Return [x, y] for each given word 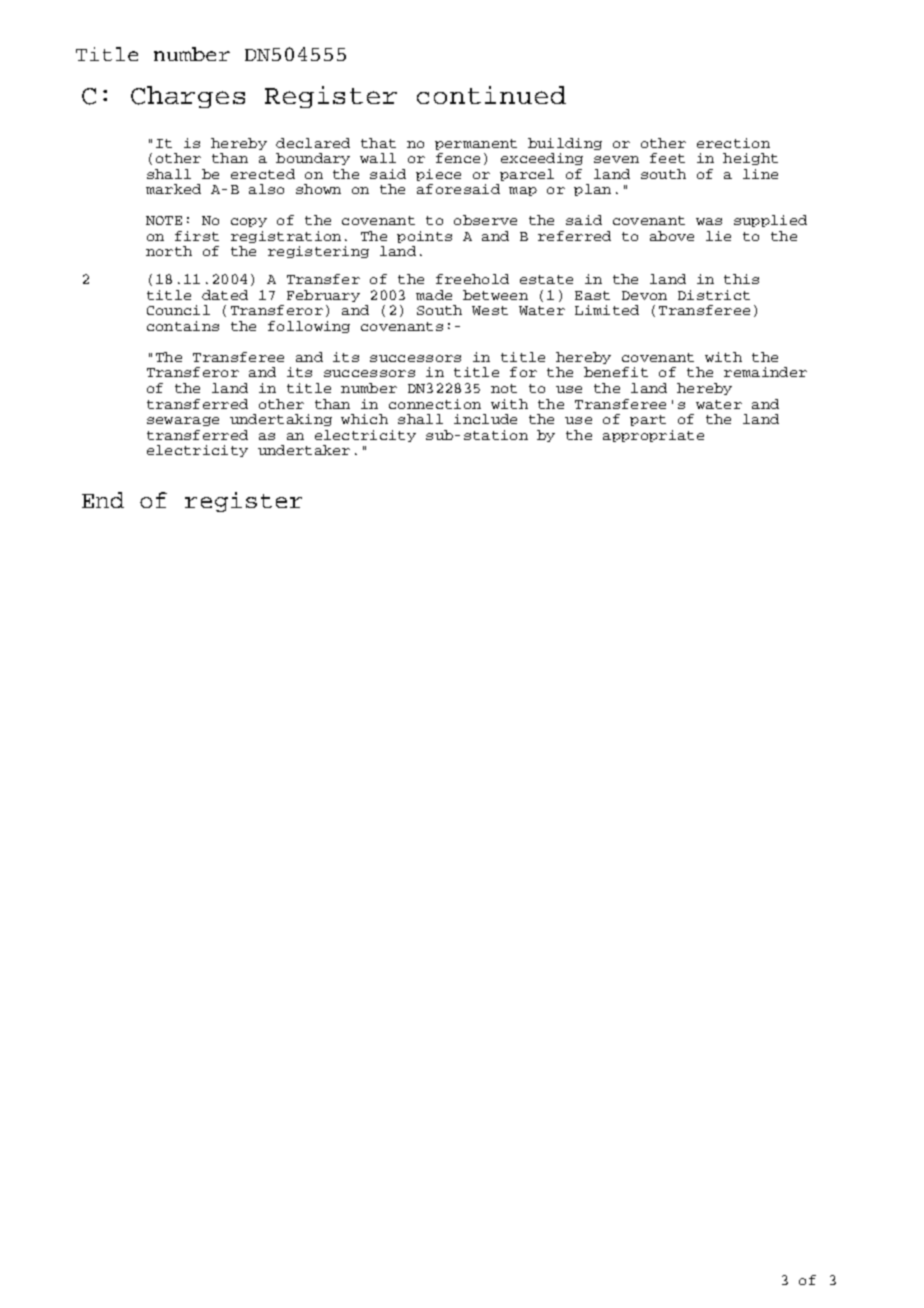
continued [491, 95]
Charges [188, 97]
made [434, 295]
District [714, 295]
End [103, 500]
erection [733, 143]
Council [178, 310]
